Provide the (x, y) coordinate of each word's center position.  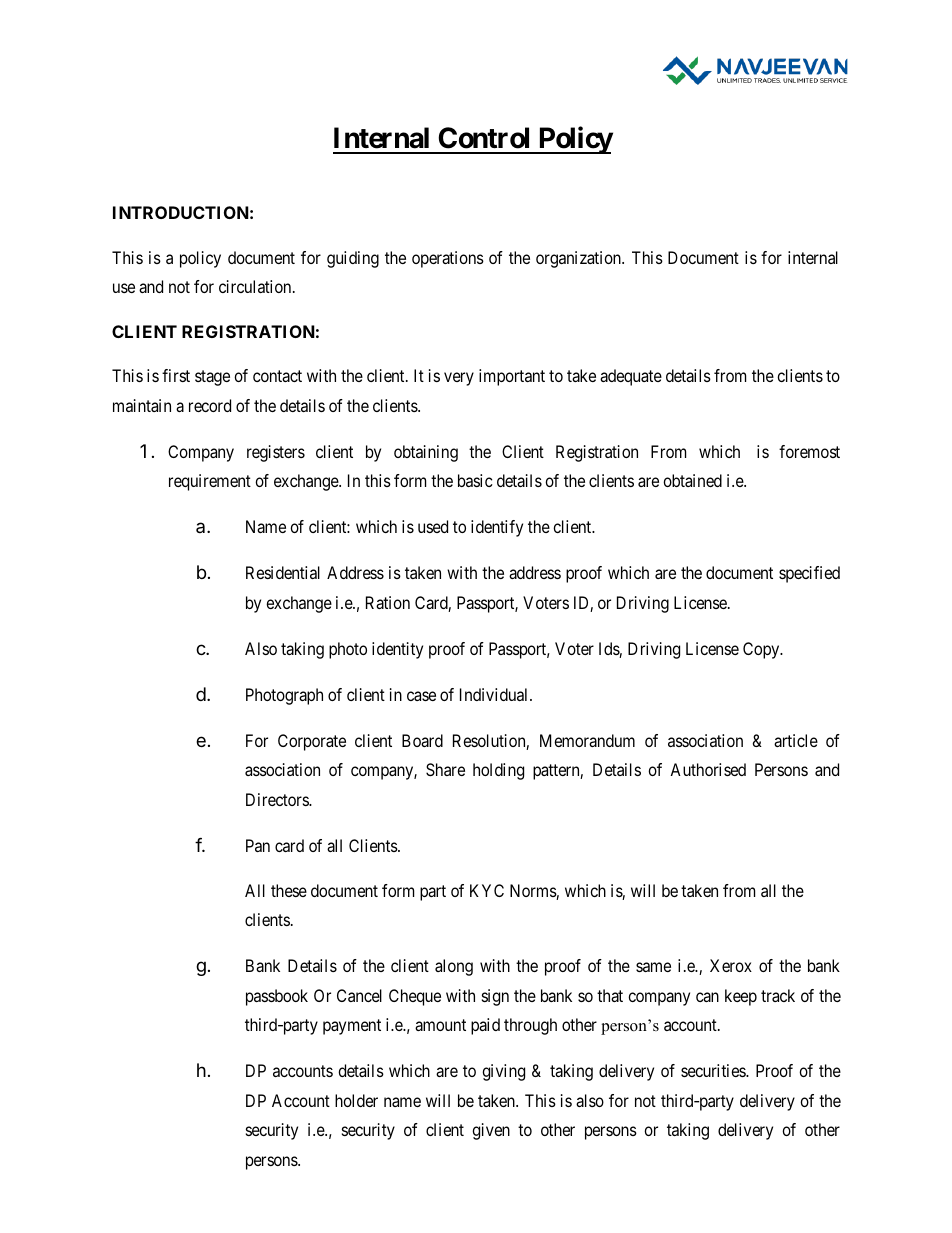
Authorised (708, 769)
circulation (256, 286)
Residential (283, 572)
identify (497, 528)
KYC (487, 890)
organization (579, 259)
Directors (278, 799)
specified (809, 574)
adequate (631, 377)
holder (356, 1100)
